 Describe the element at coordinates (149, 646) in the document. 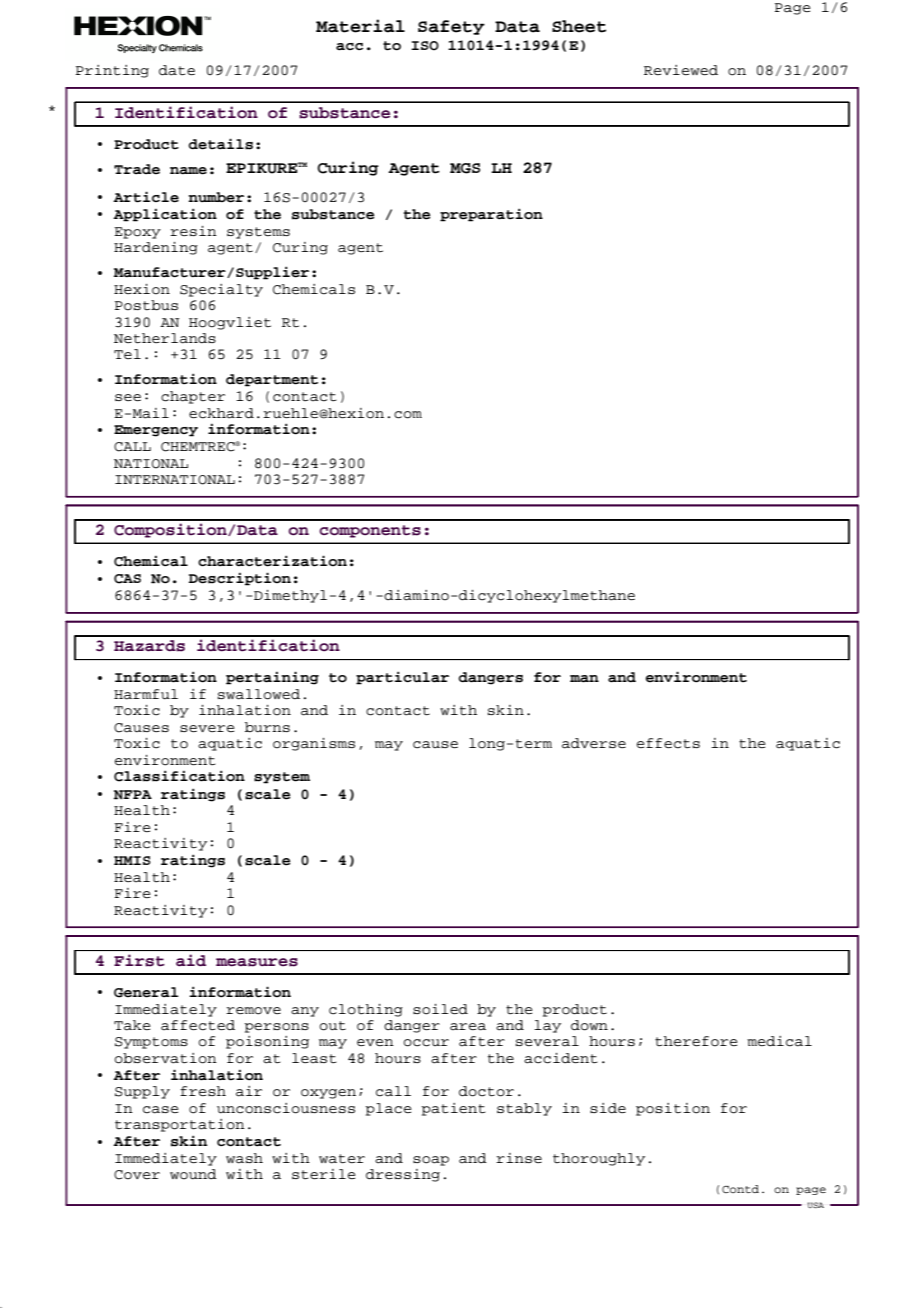

I see `Hazards` at that location.
